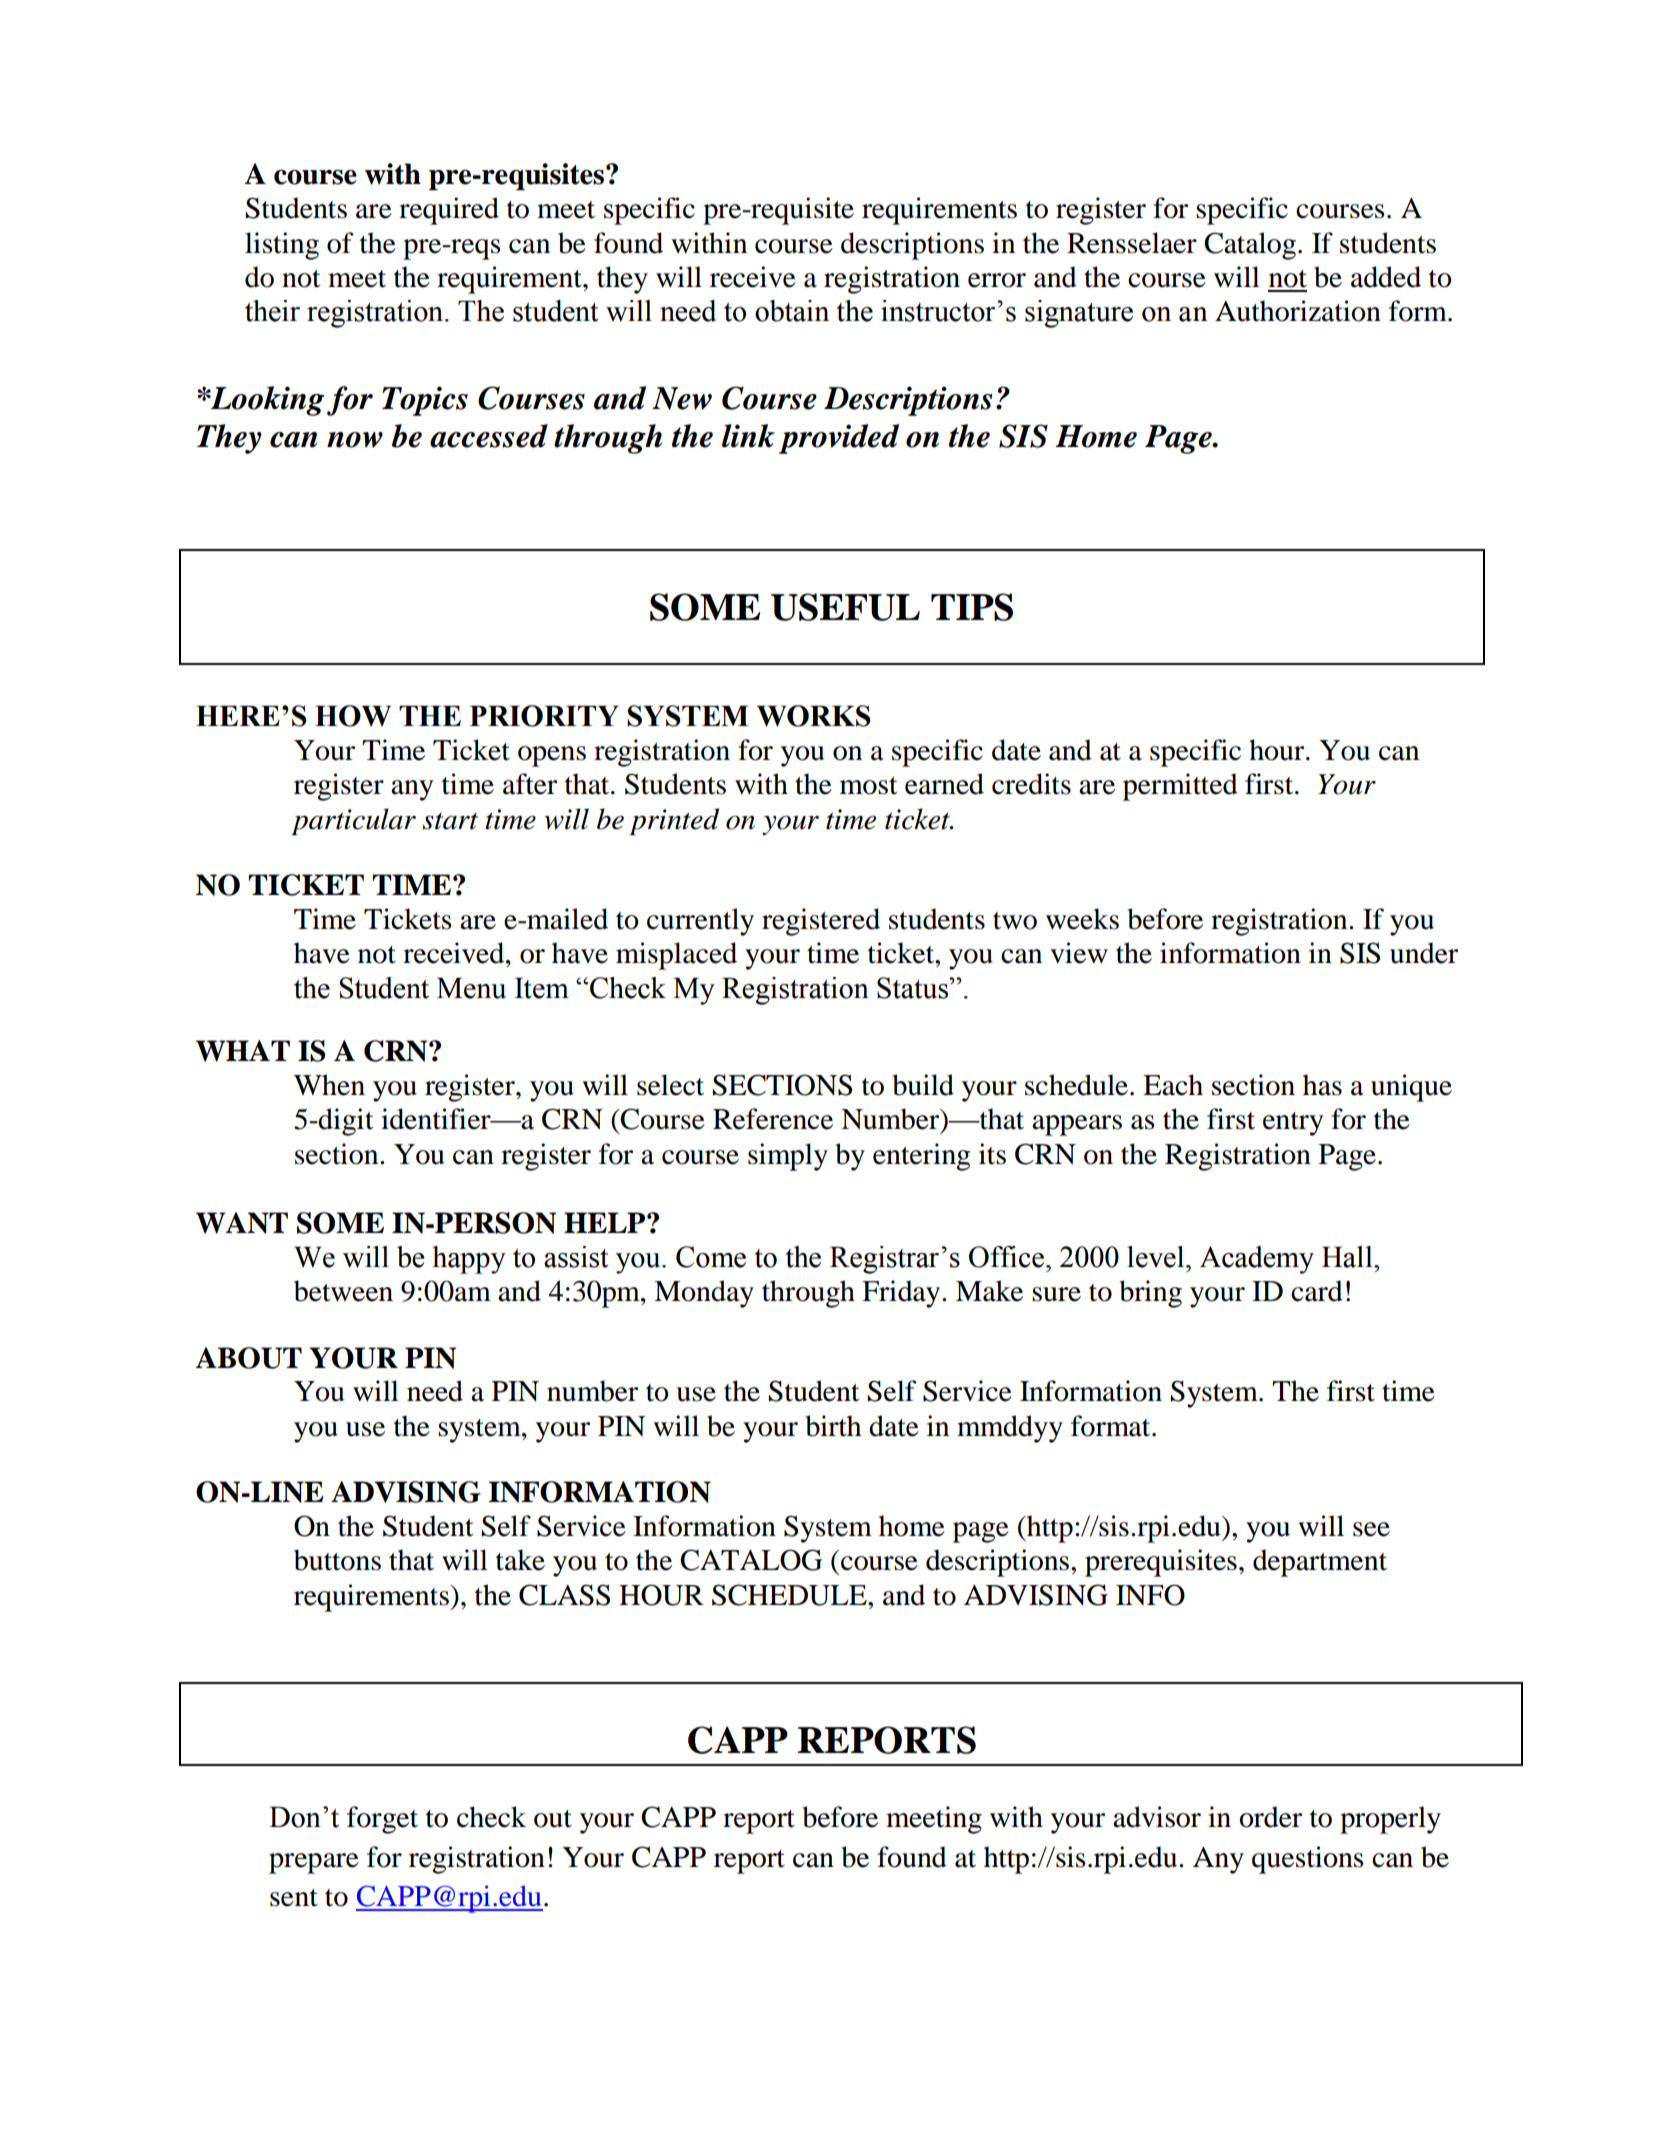 This screenshot has width=1664, height=2153. I want to click on required, so click(449, 211).
